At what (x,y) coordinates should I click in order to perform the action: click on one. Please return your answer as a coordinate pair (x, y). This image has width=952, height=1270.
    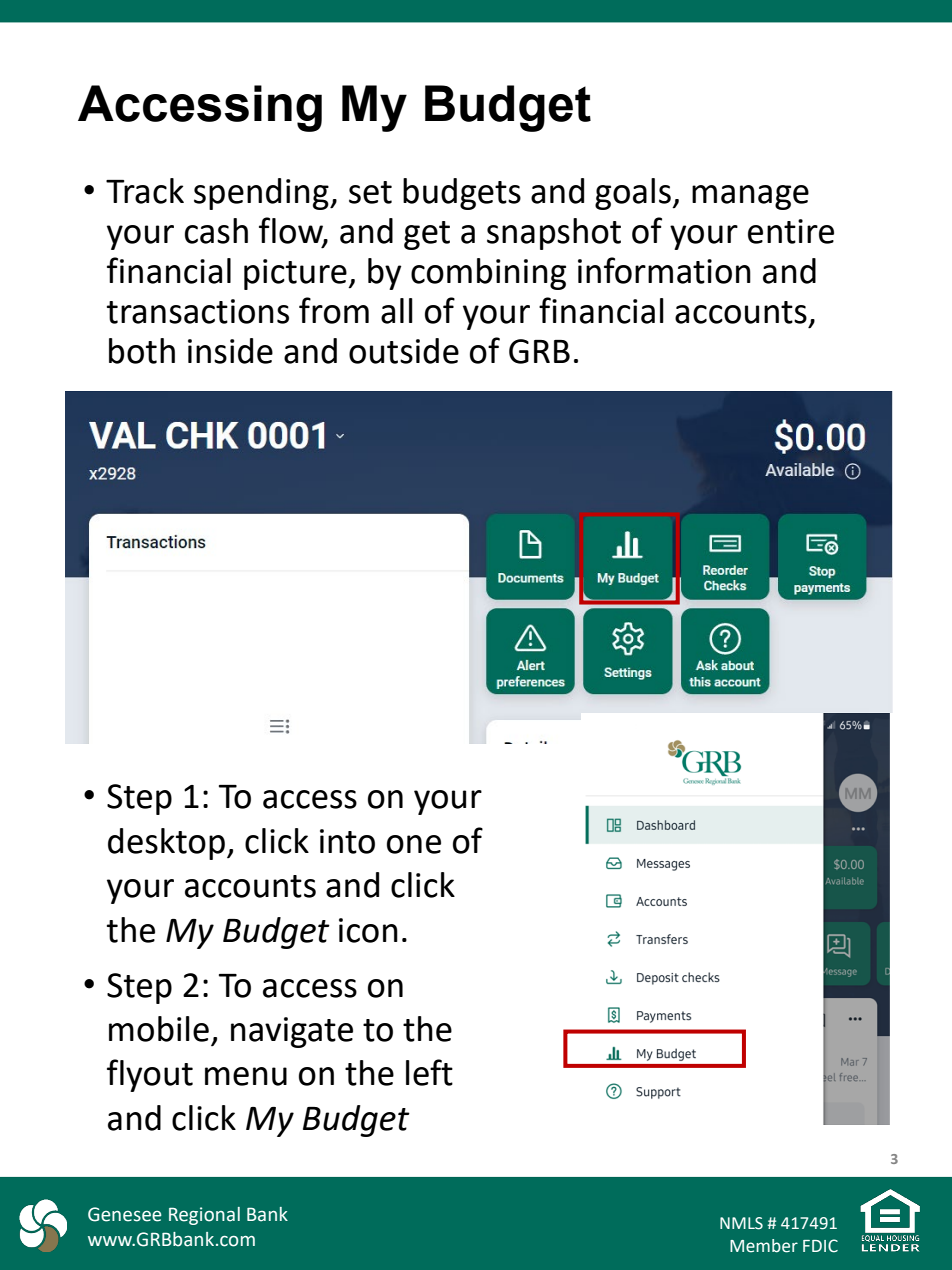
    Looking at the image, I should click on (414, 844).
